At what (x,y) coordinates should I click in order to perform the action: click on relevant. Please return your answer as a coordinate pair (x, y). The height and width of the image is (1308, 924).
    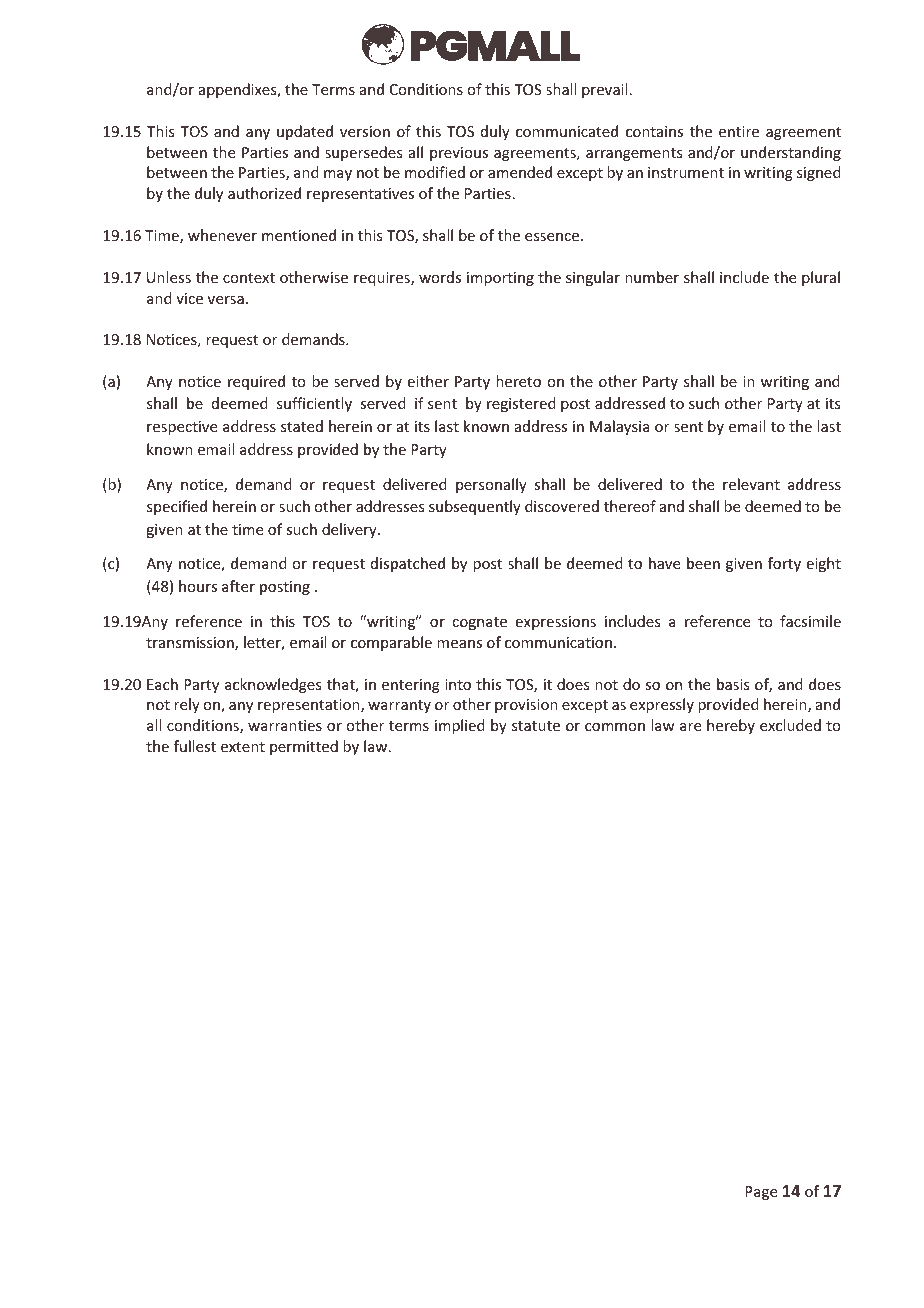
    Looking at the image, I should click on (751, 484).
